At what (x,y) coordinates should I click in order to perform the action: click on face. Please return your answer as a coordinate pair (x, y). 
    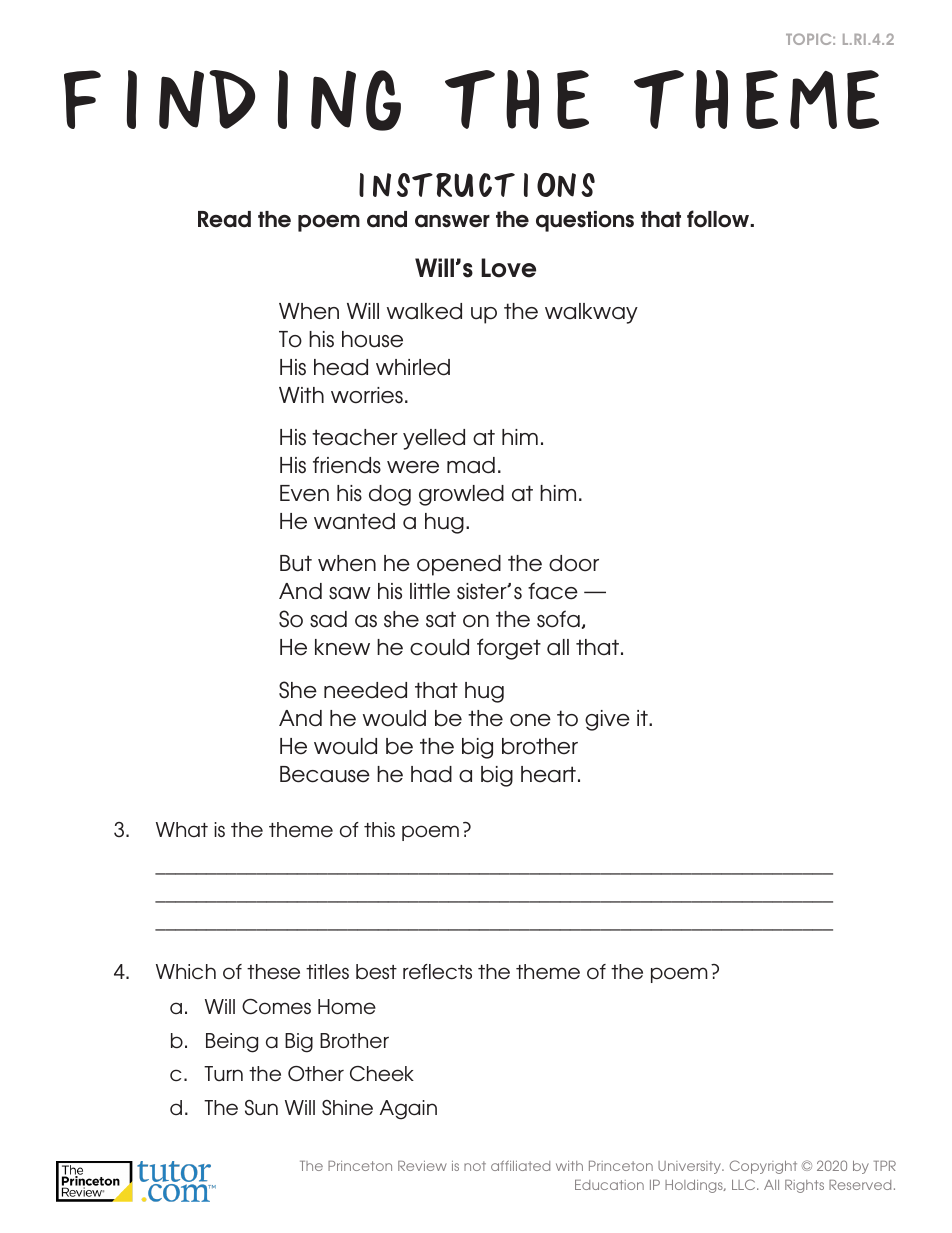
    Looking at the image, I should click on (553, 591).
